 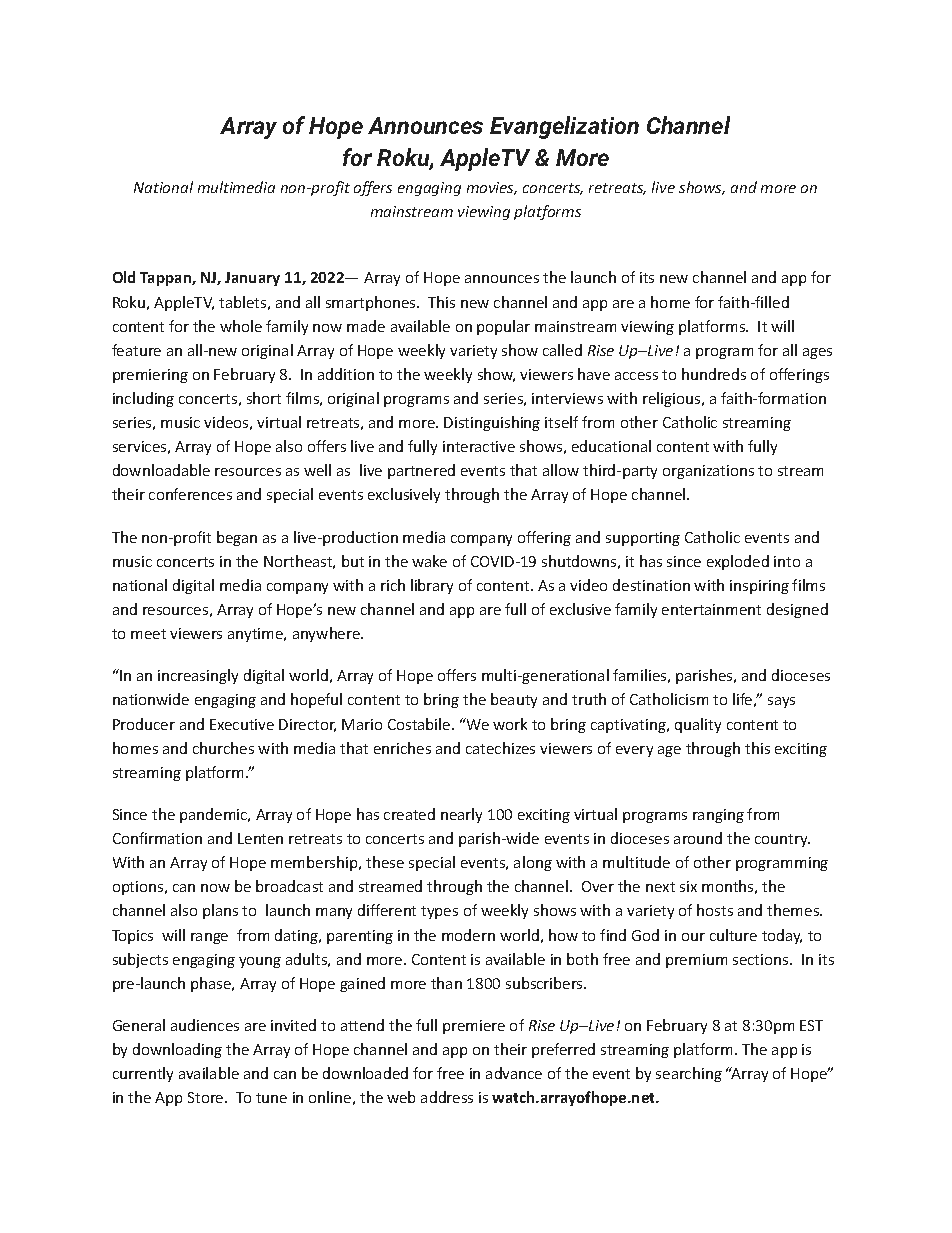 What do you see at coordinates (207, 1097) in the screenshot?
I see `Store` at bounding box center [207, 1097].
